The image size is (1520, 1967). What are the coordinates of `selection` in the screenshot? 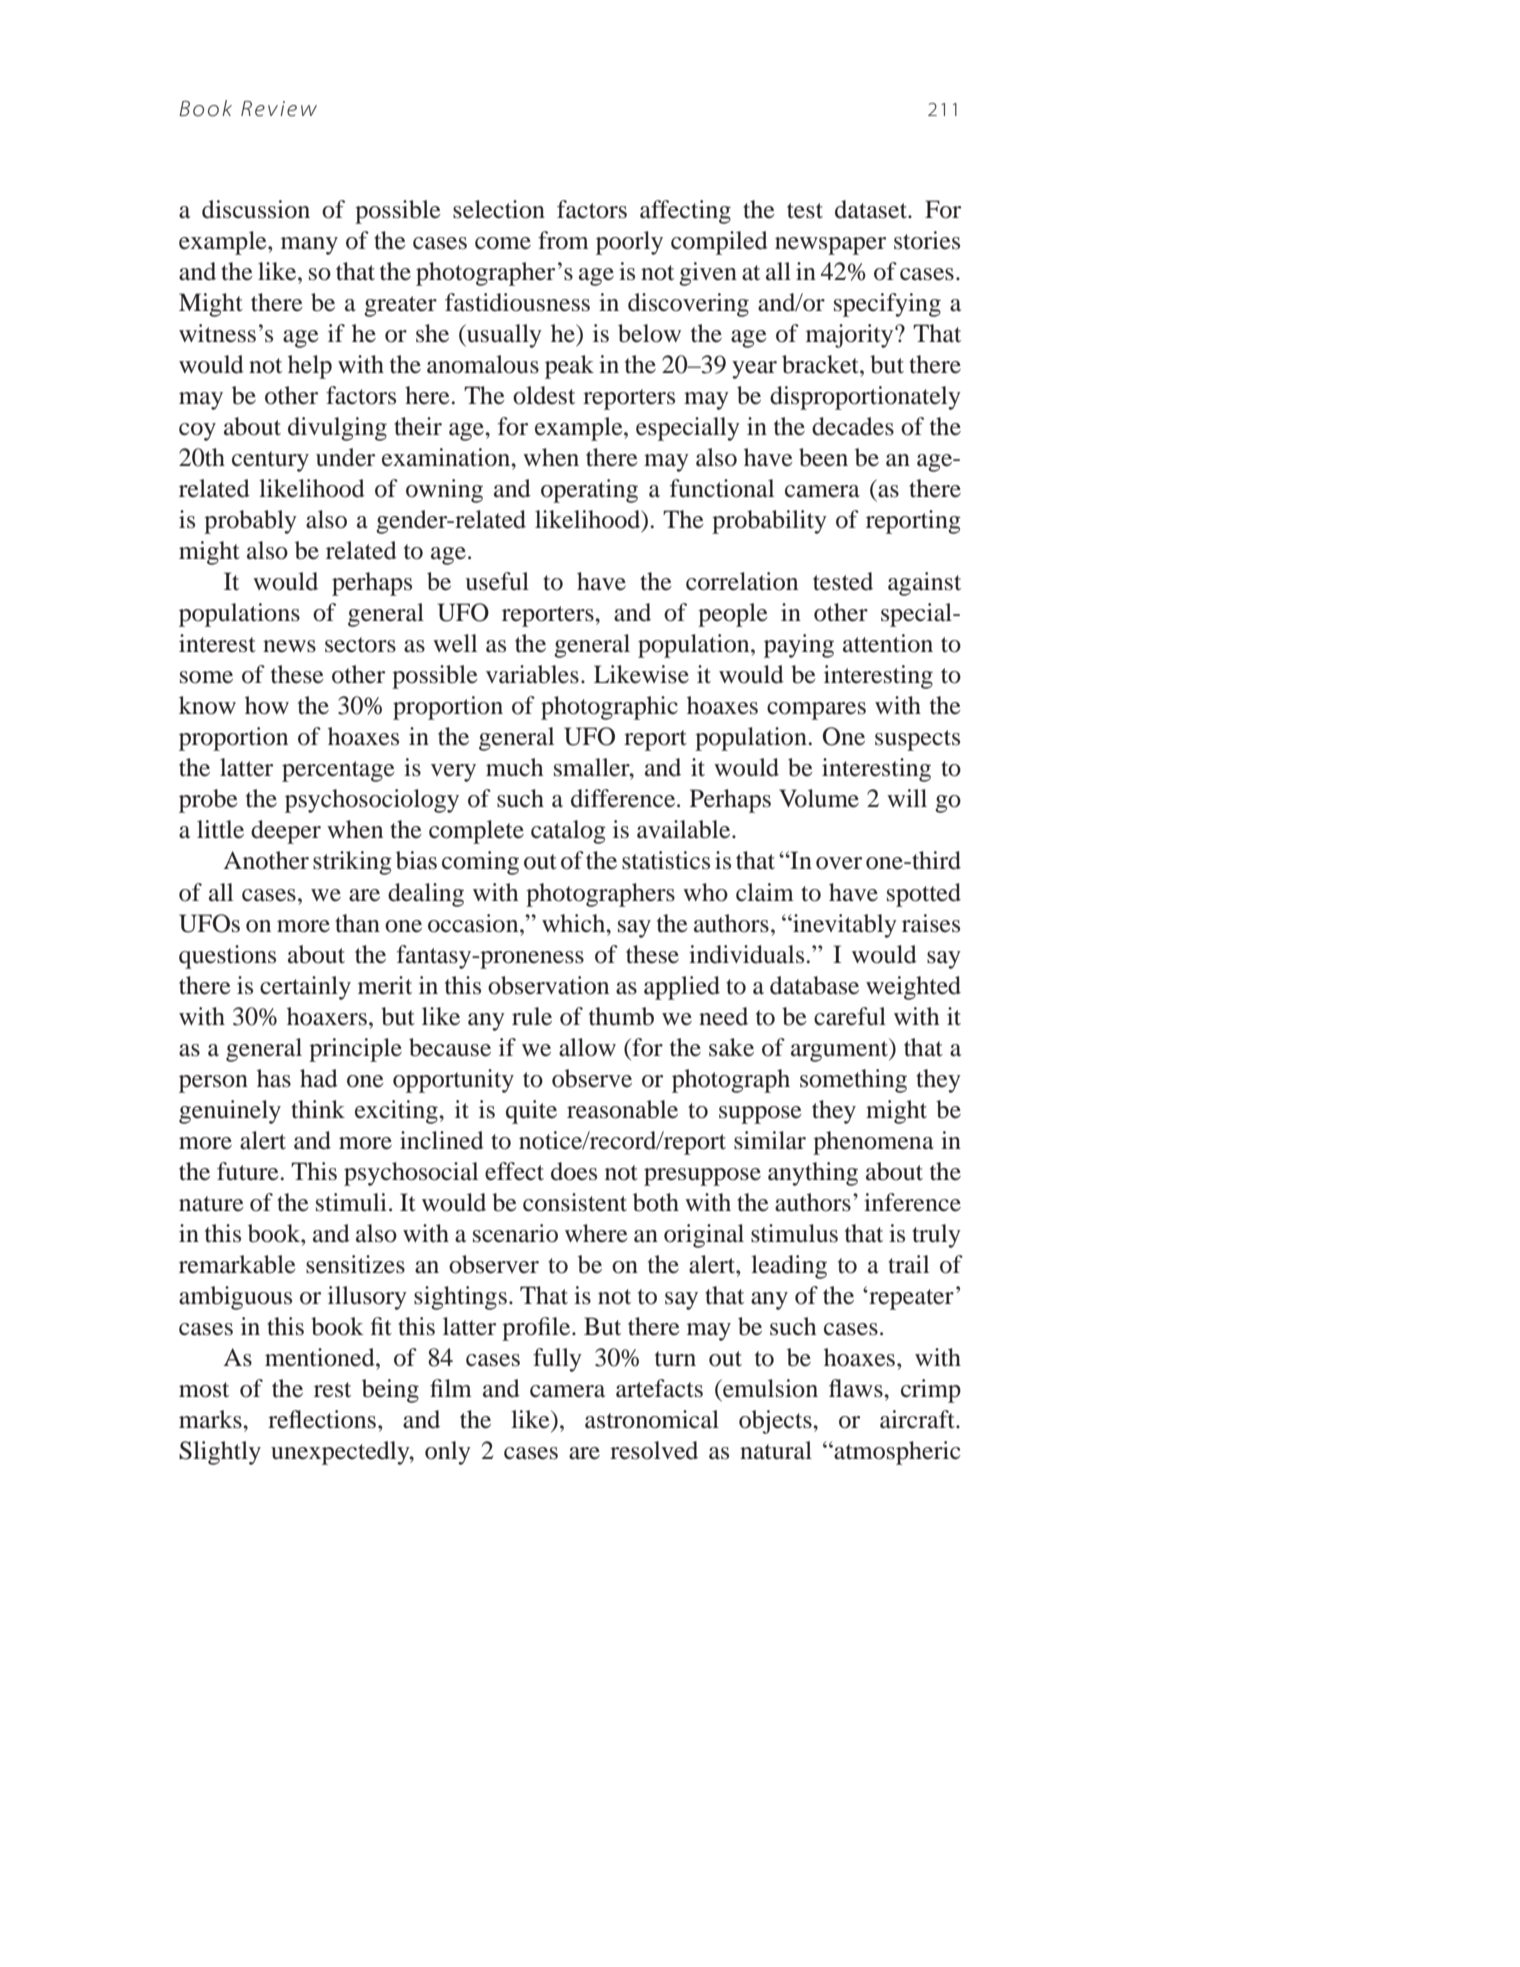 It's located at (499, 209).
